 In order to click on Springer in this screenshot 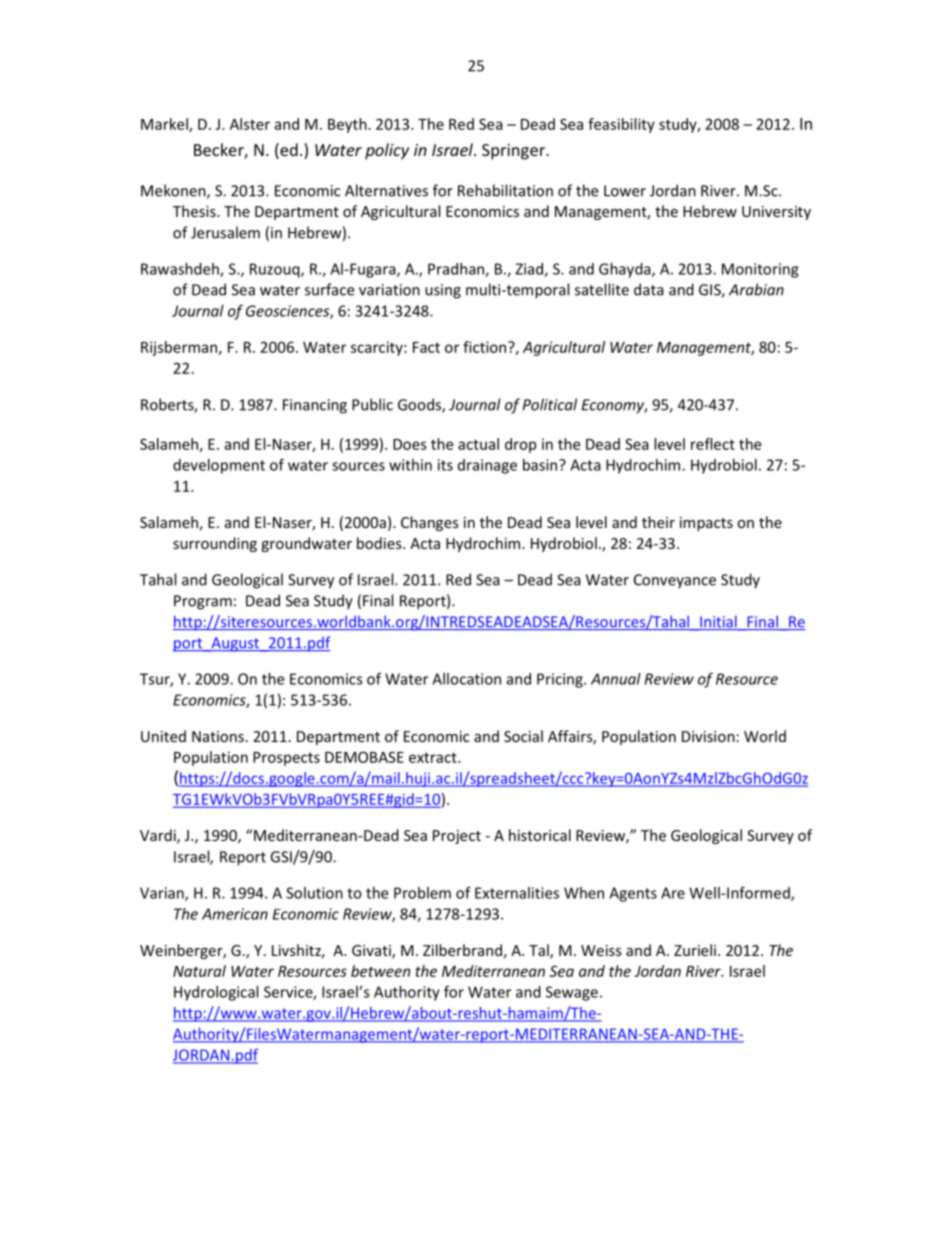, I will do `click(514, 152)`.
